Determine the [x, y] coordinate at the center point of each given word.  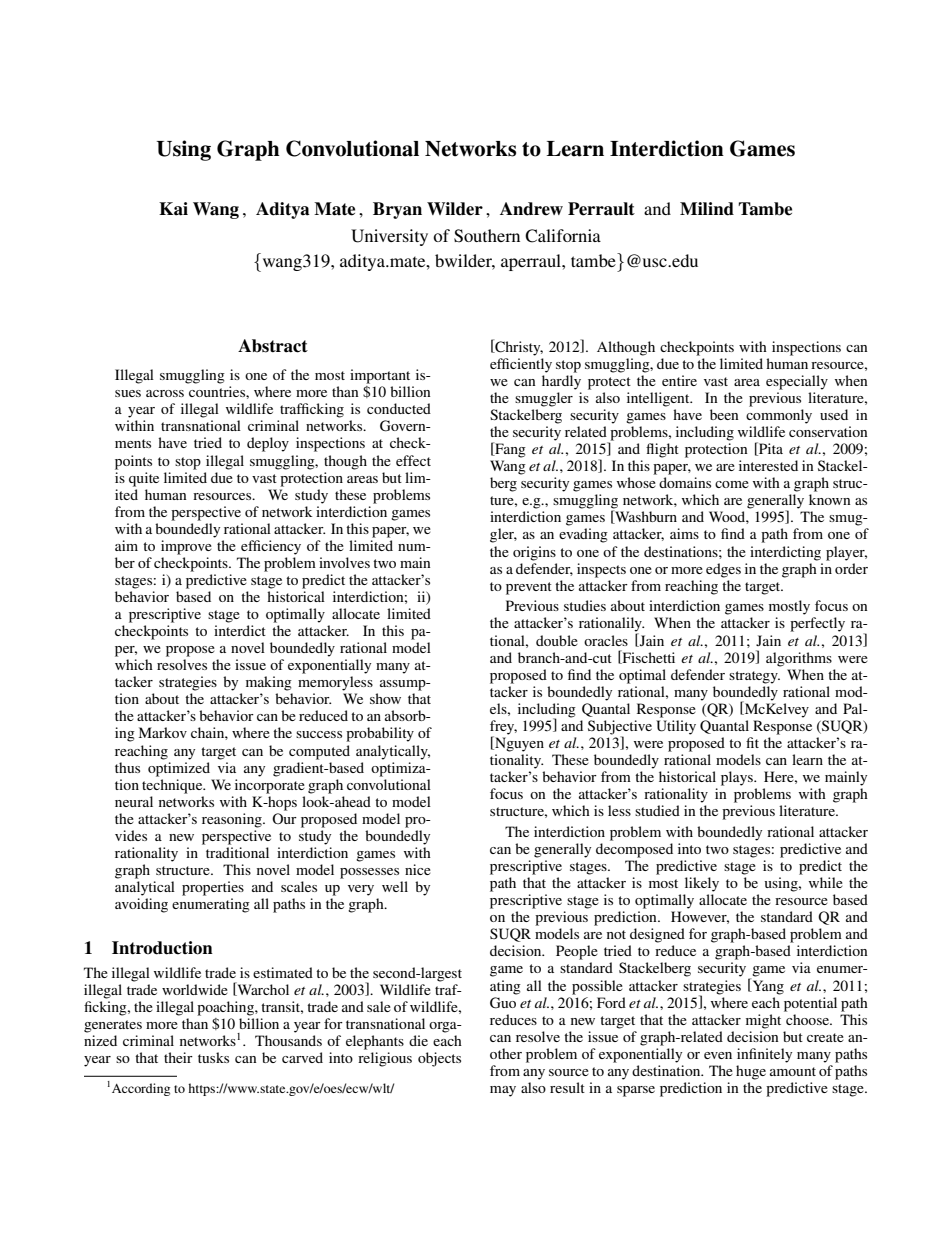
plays [738, 778]
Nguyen [518, 744]
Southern [487, 236]
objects [439, 1059]
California [563, 236]
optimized [179, 769]
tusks [213, 1057]
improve [186, 547]
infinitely [764, 1055]
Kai [173, 209]
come [732, 484]
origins [534, 553]
